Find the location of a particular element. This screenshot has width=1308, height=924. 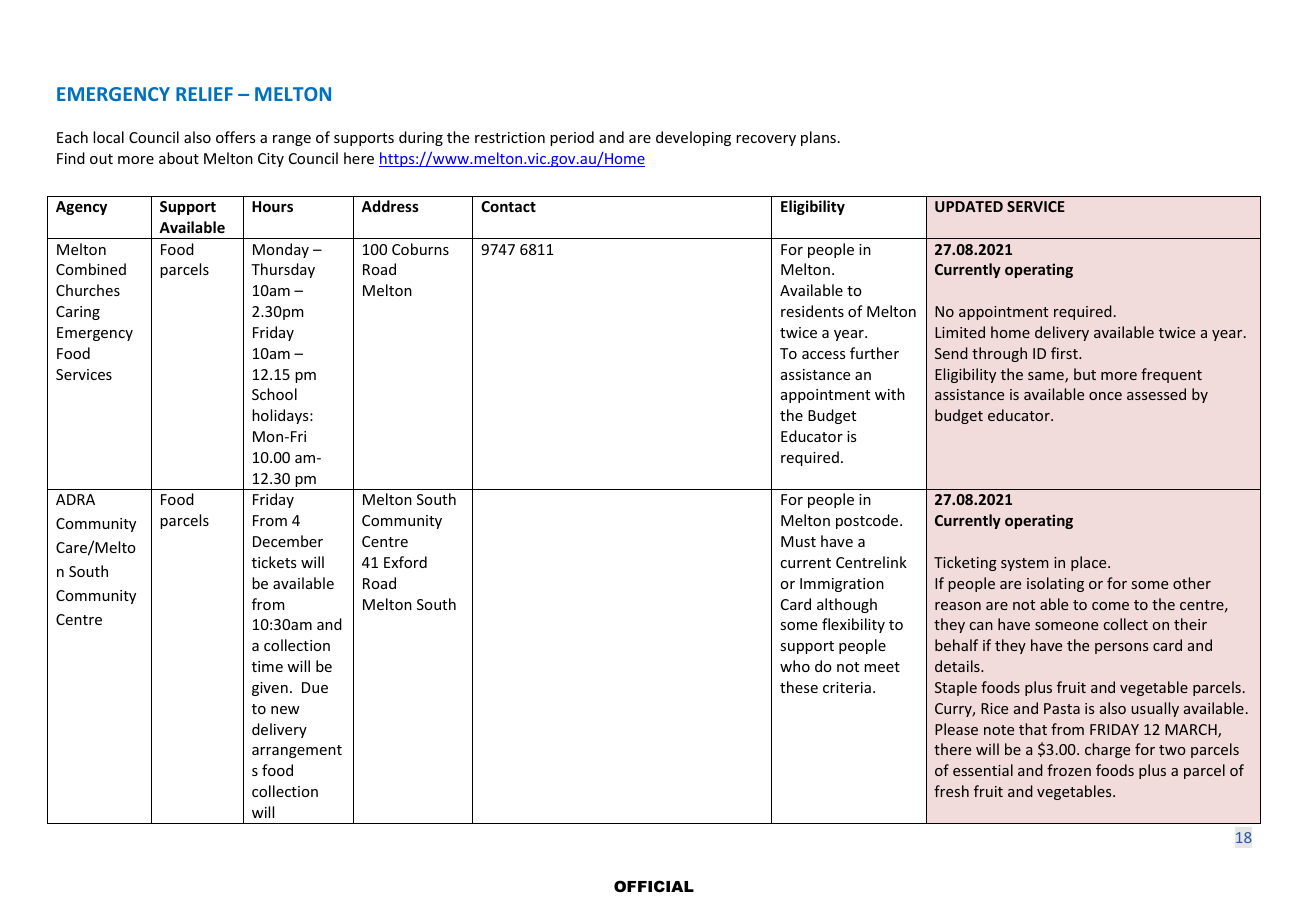

although is located at coordinates (847, 605).
